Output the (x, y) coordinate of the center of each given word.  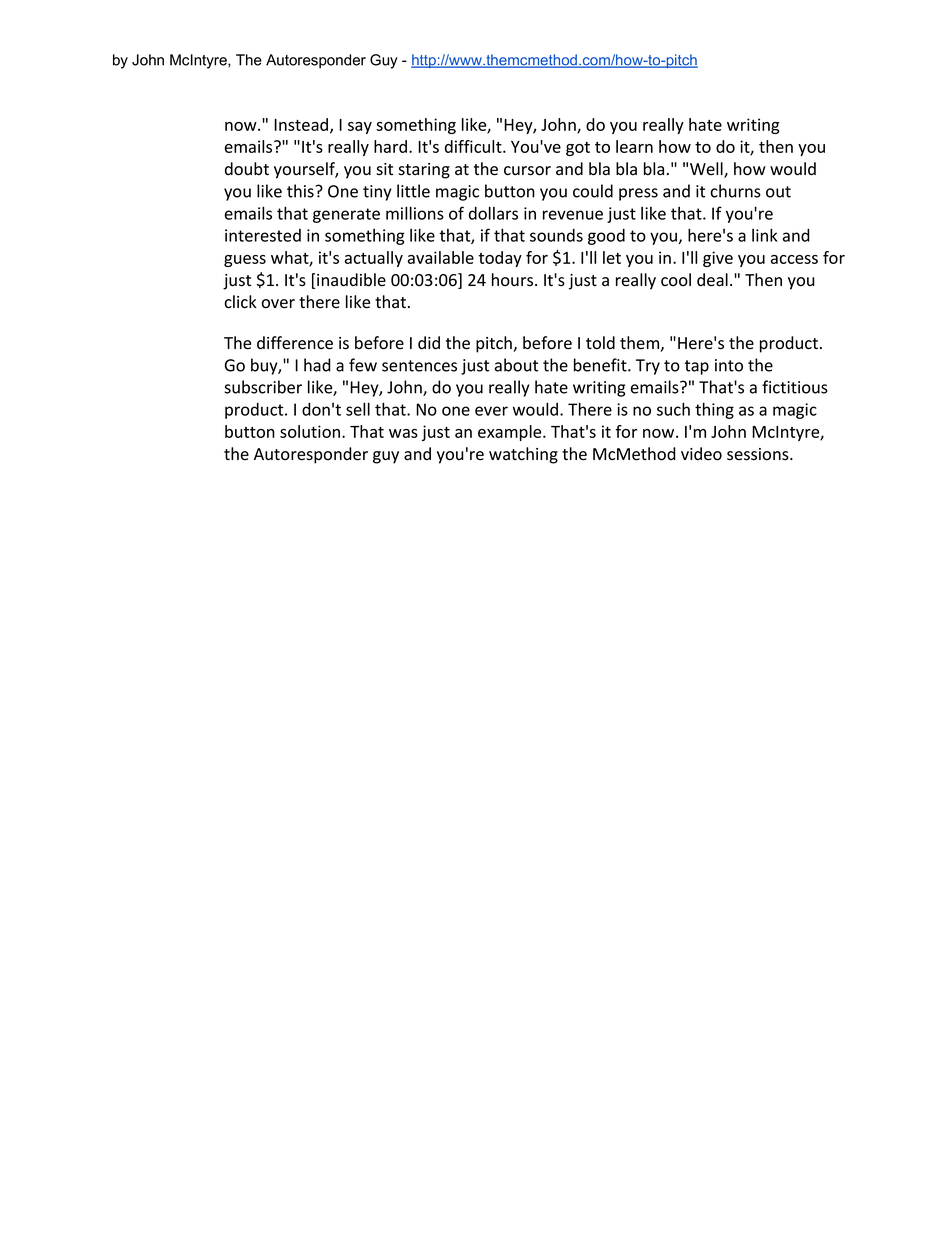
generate (346, 215)
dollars (493, 213)
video (701, 454)
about (516, 365)
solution (311, 431)
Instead (302, 125)
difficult (474, 146)
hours (514, 280)
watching (523, 455)
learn (634, 146)
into (729, 365)
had (317, 365)
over (278, 304)
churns (736, 191)
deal (712, 280)
